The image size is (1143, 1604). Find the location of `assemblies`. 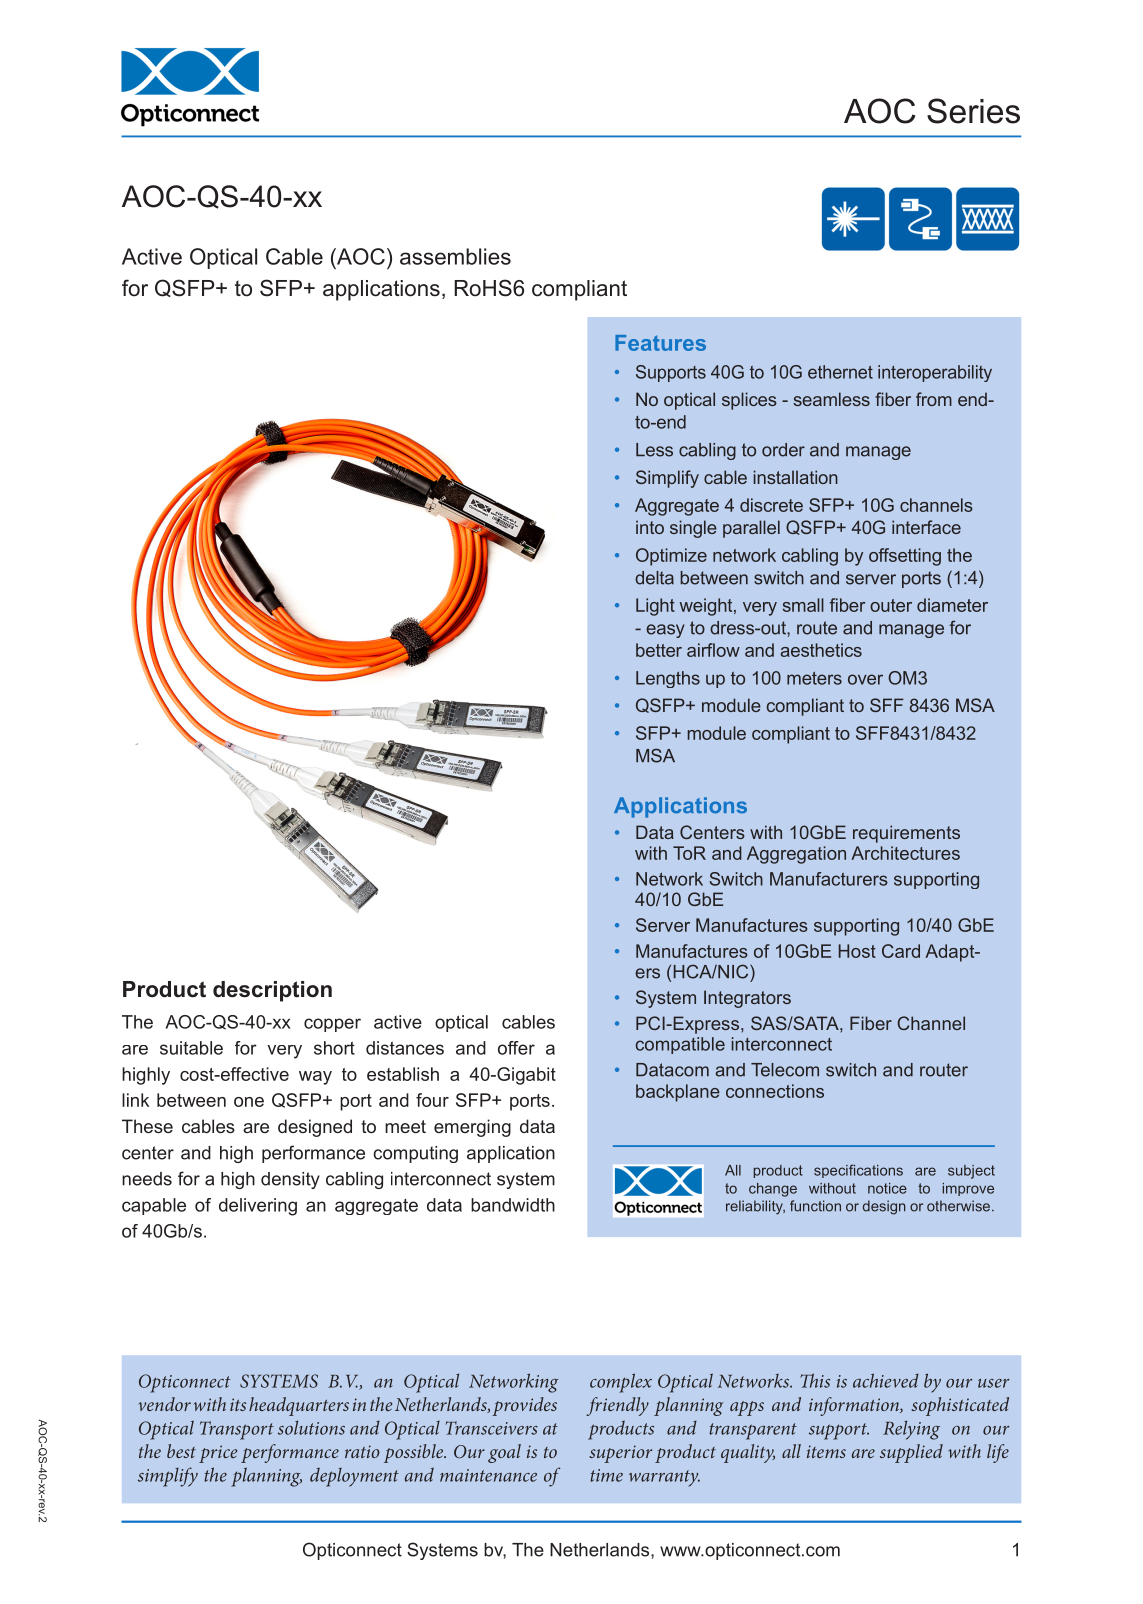

assemblies is located at coordinates (455, 256).
